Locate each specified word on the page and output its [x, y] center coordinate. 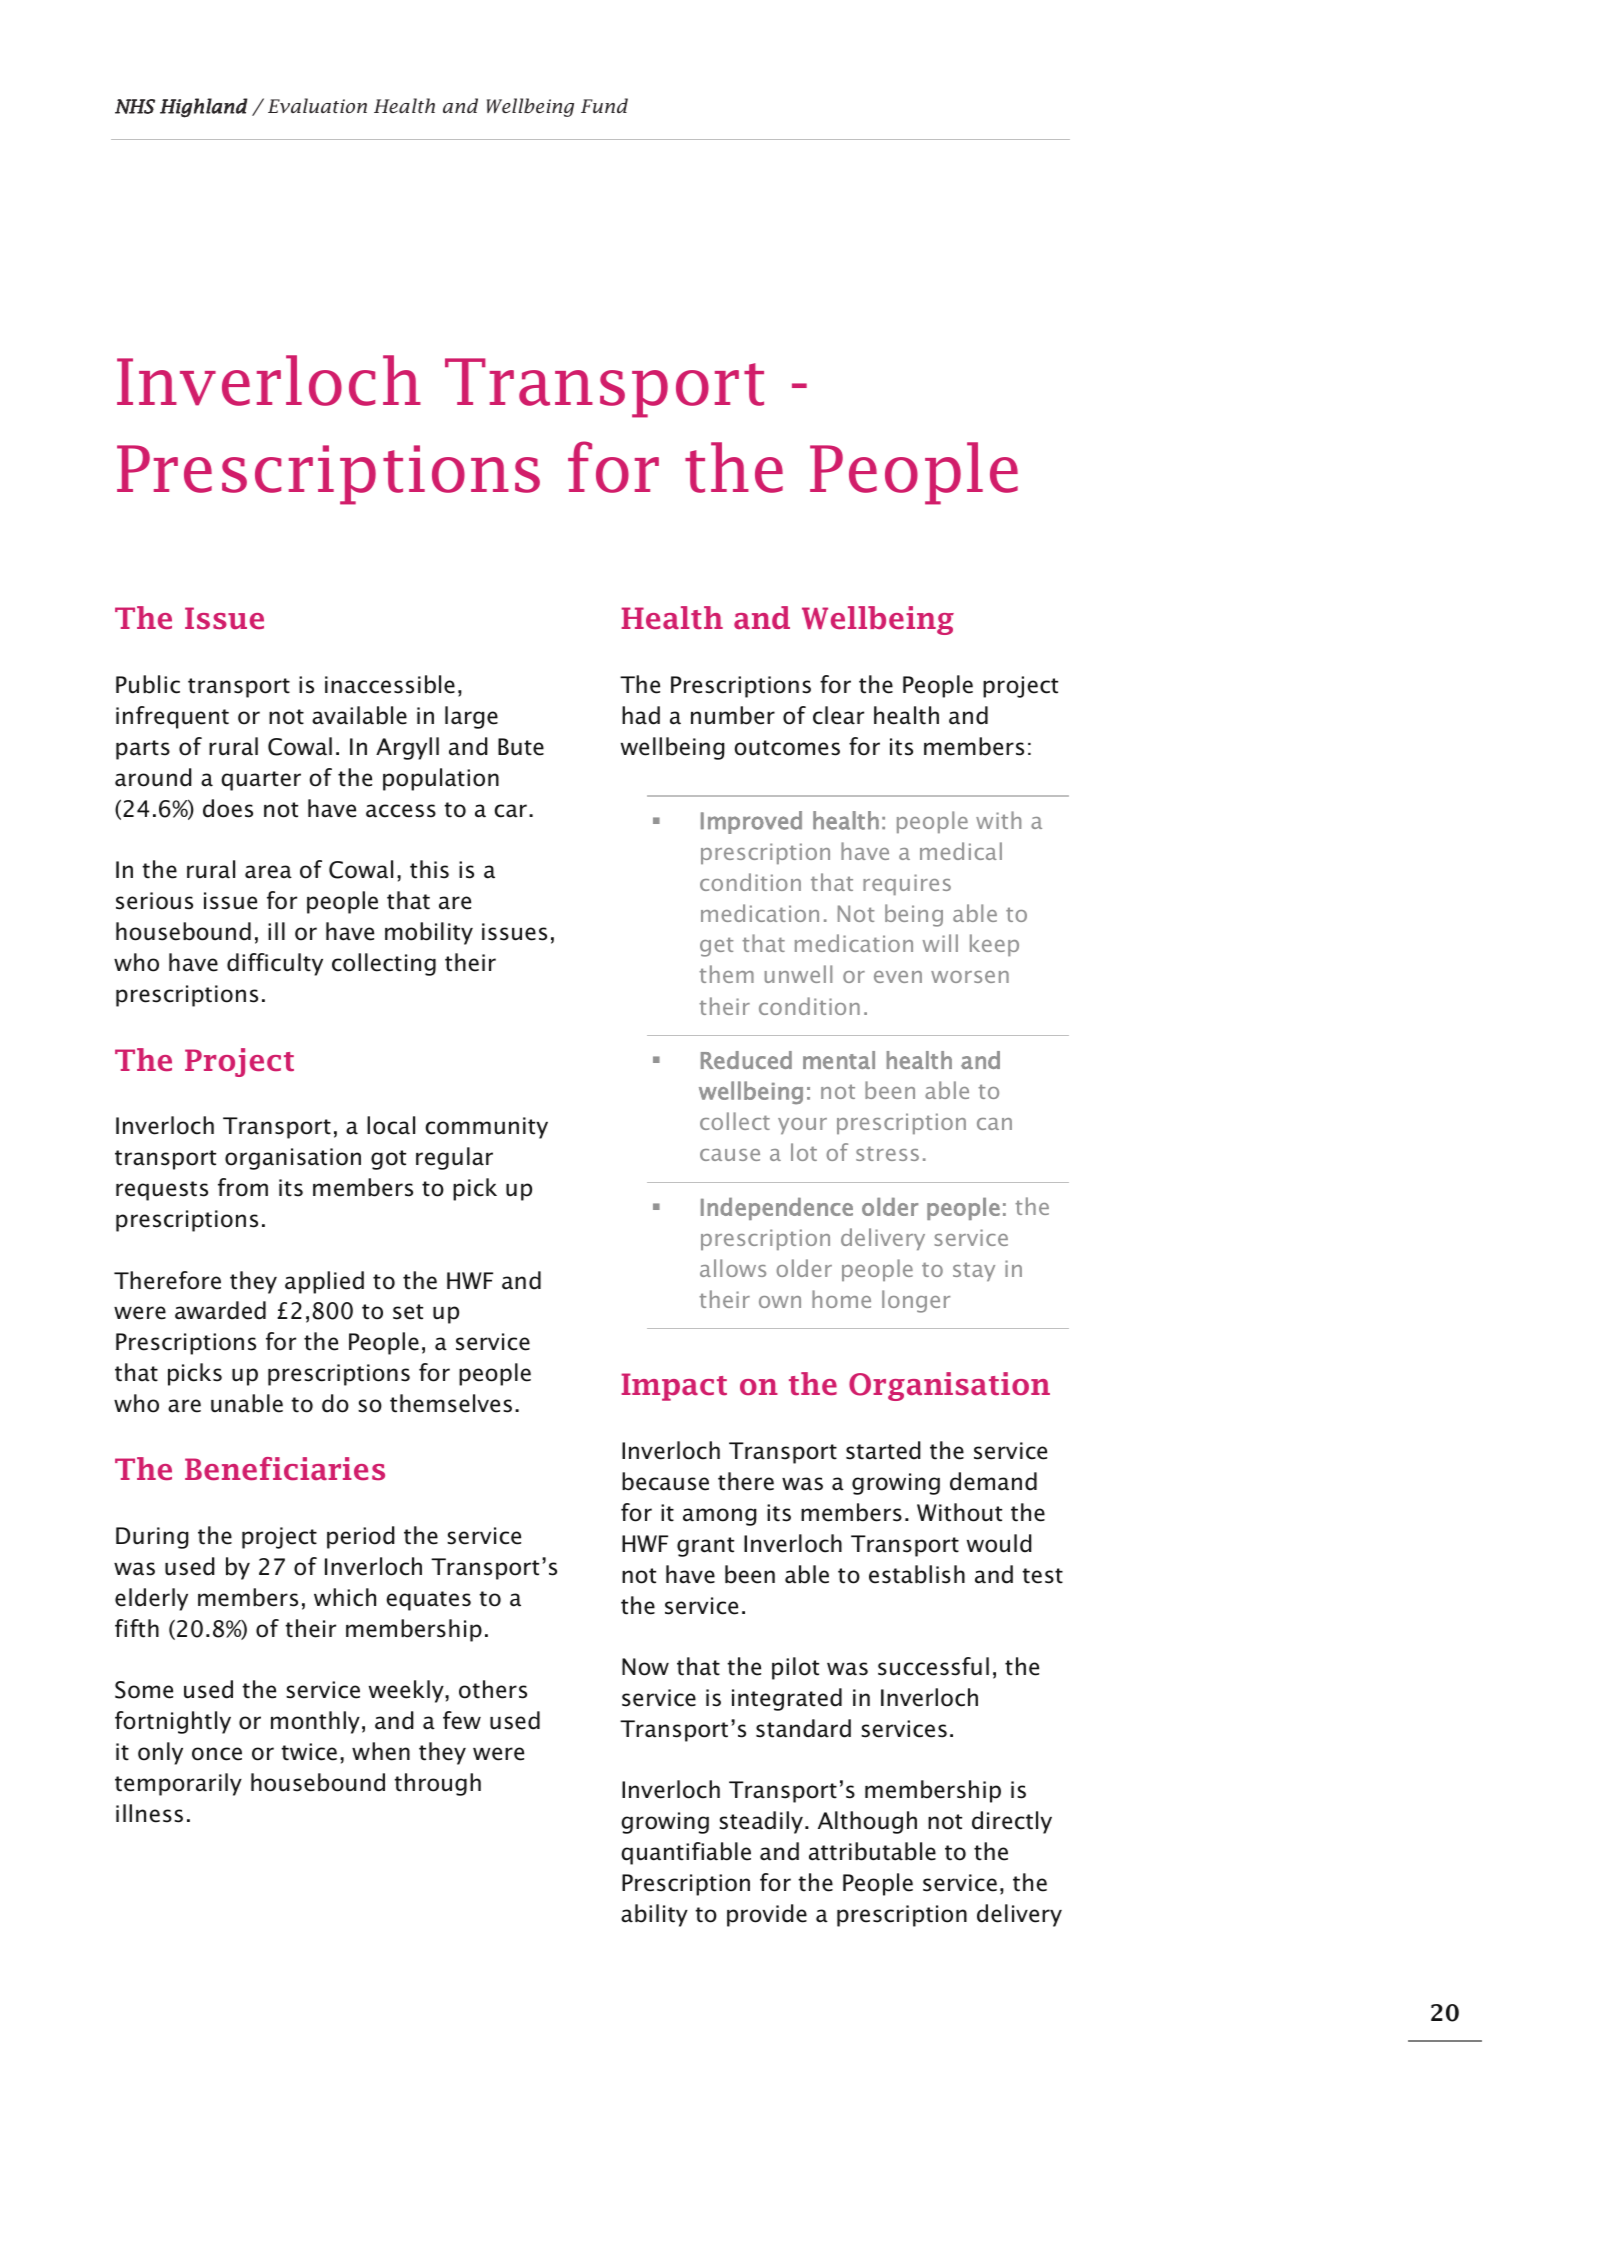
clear [838, 715]
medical [961, 851]
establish [917, 1574]
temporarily [178, 1784]
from [243, 1187]
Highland [204, 108]
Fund [604, 105]
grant [705, 1547]
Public [148, 684]
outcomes [787, 748]
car [510, 811]
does [228, 808]
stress [887, 1153]
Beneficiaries [285, 1469]
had [641, 715]
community [486, 1128]
